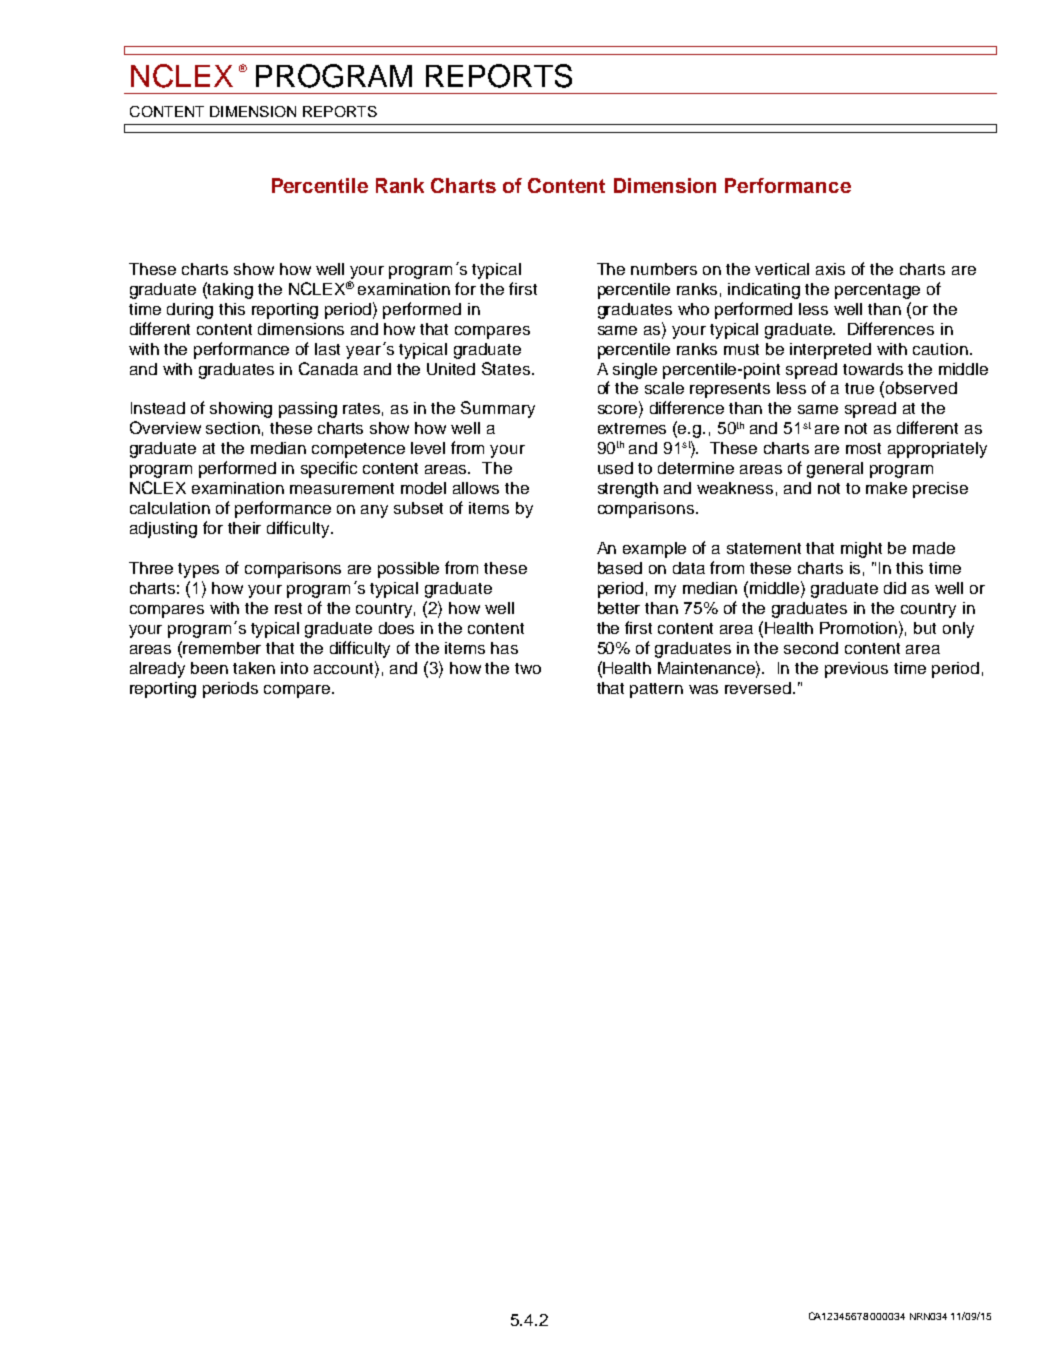 The image size is (1059, 1371). What do you see at coordinates (198, 570) in the screenshot?
I see `types` at bounding box center [198, 570].
